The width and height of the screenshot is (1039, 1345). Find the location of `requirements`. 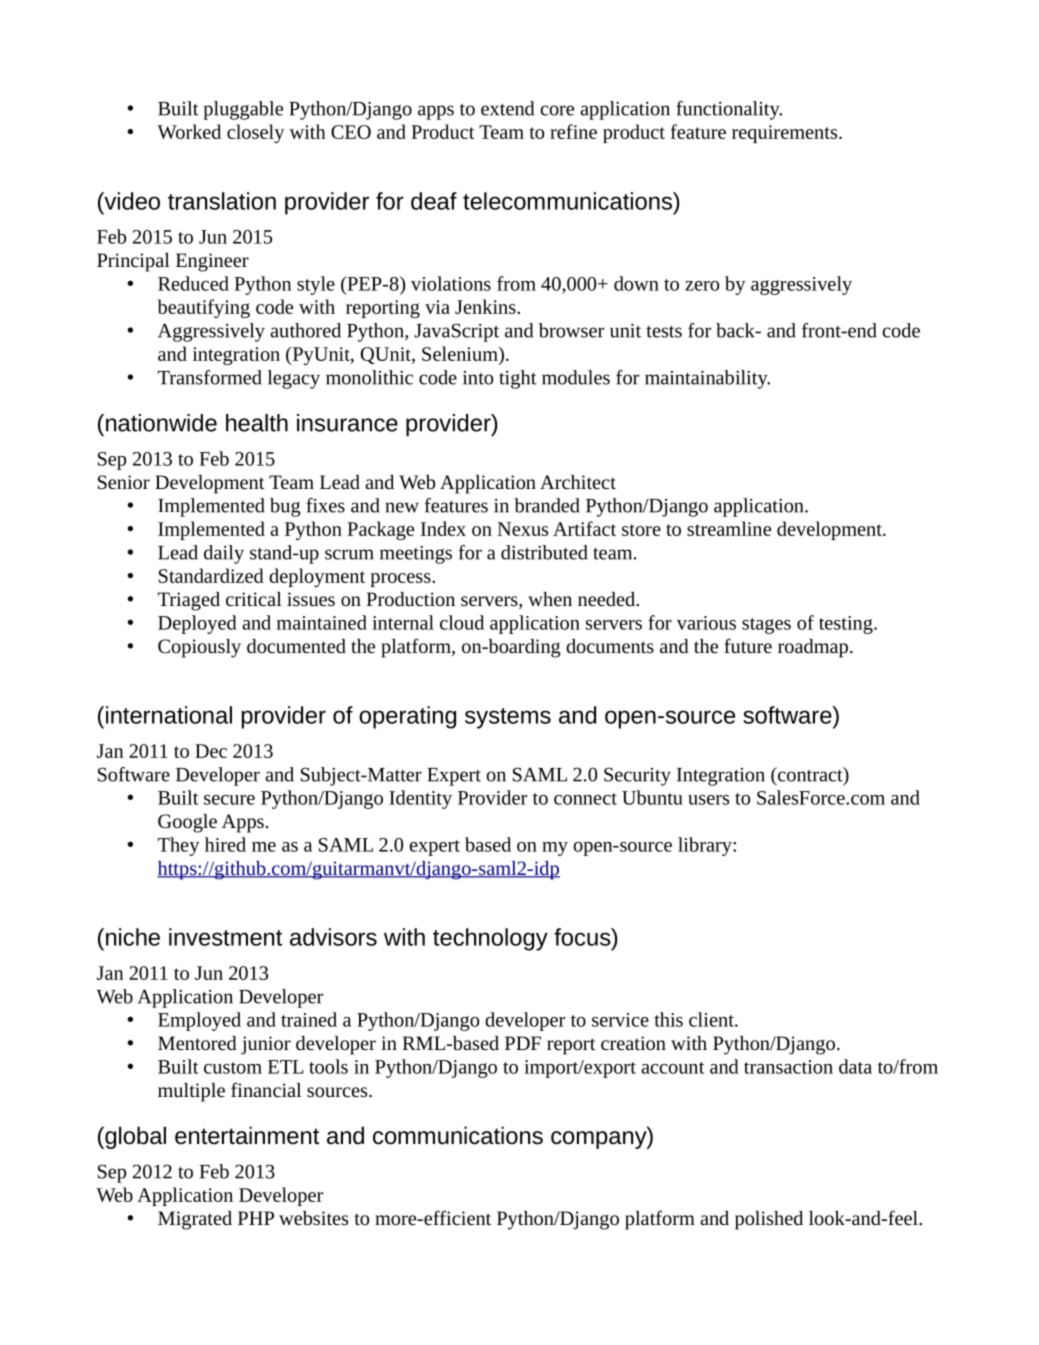

requirements is located at coordinates (786, 134).
